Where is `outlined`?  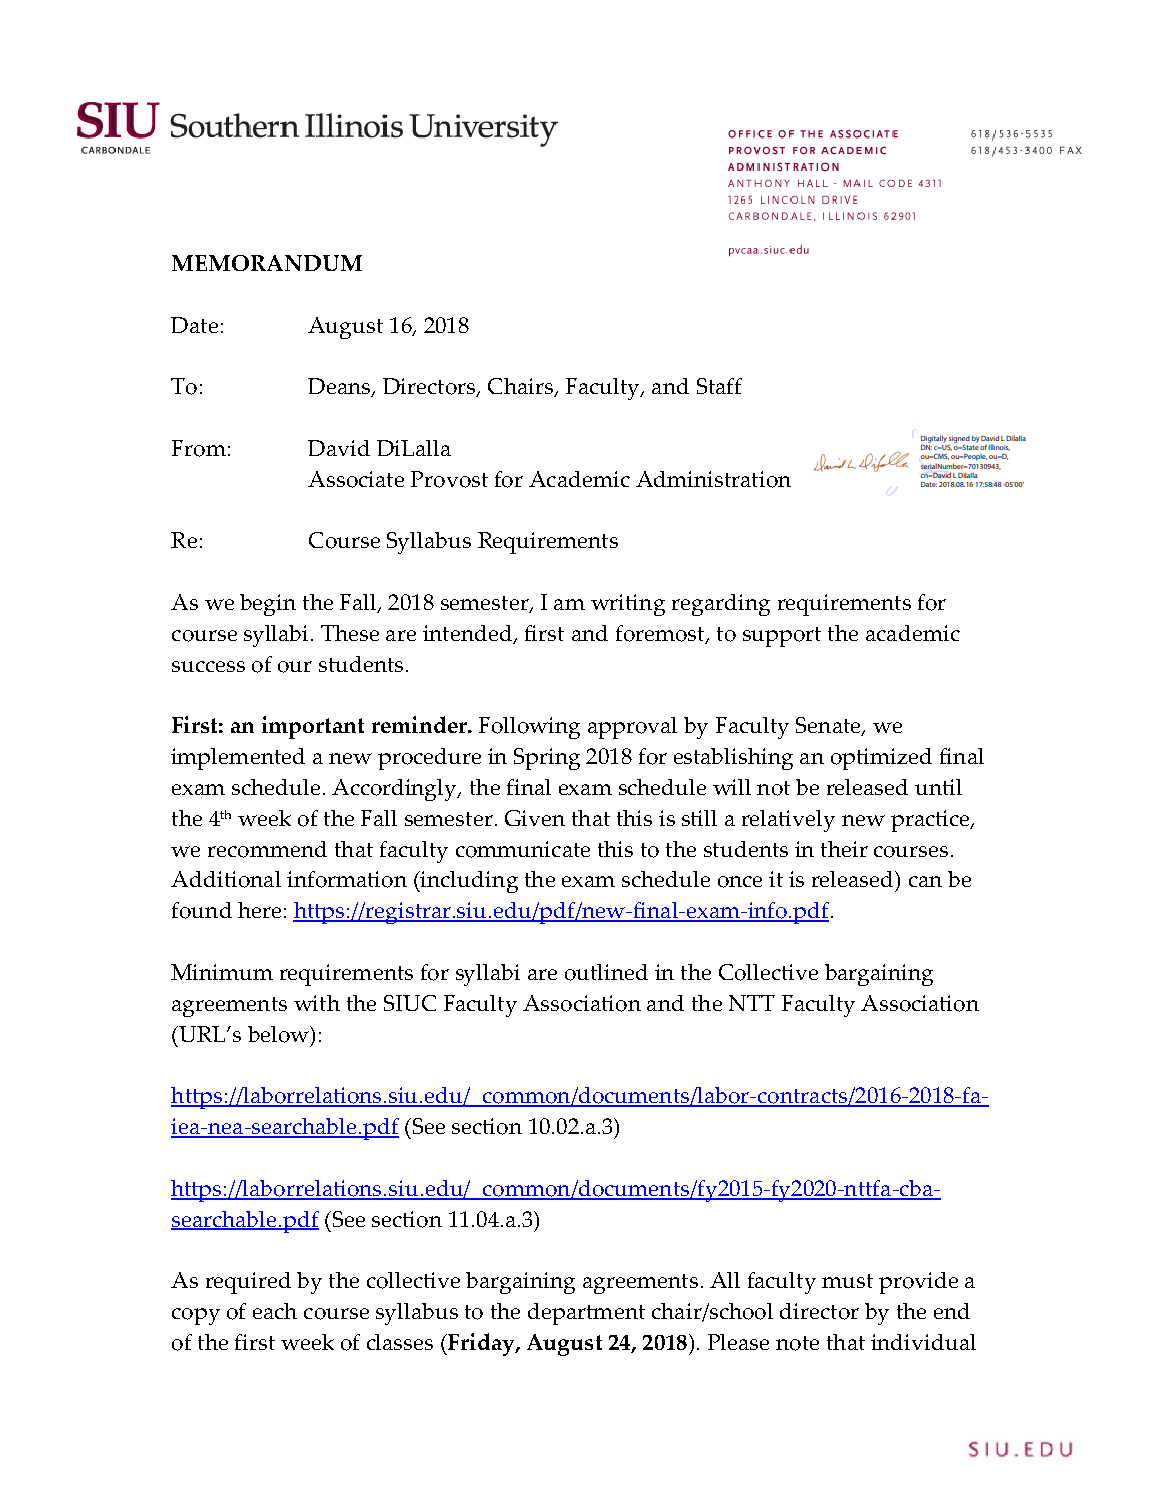 outlined is located at coordinates (606, 972).
